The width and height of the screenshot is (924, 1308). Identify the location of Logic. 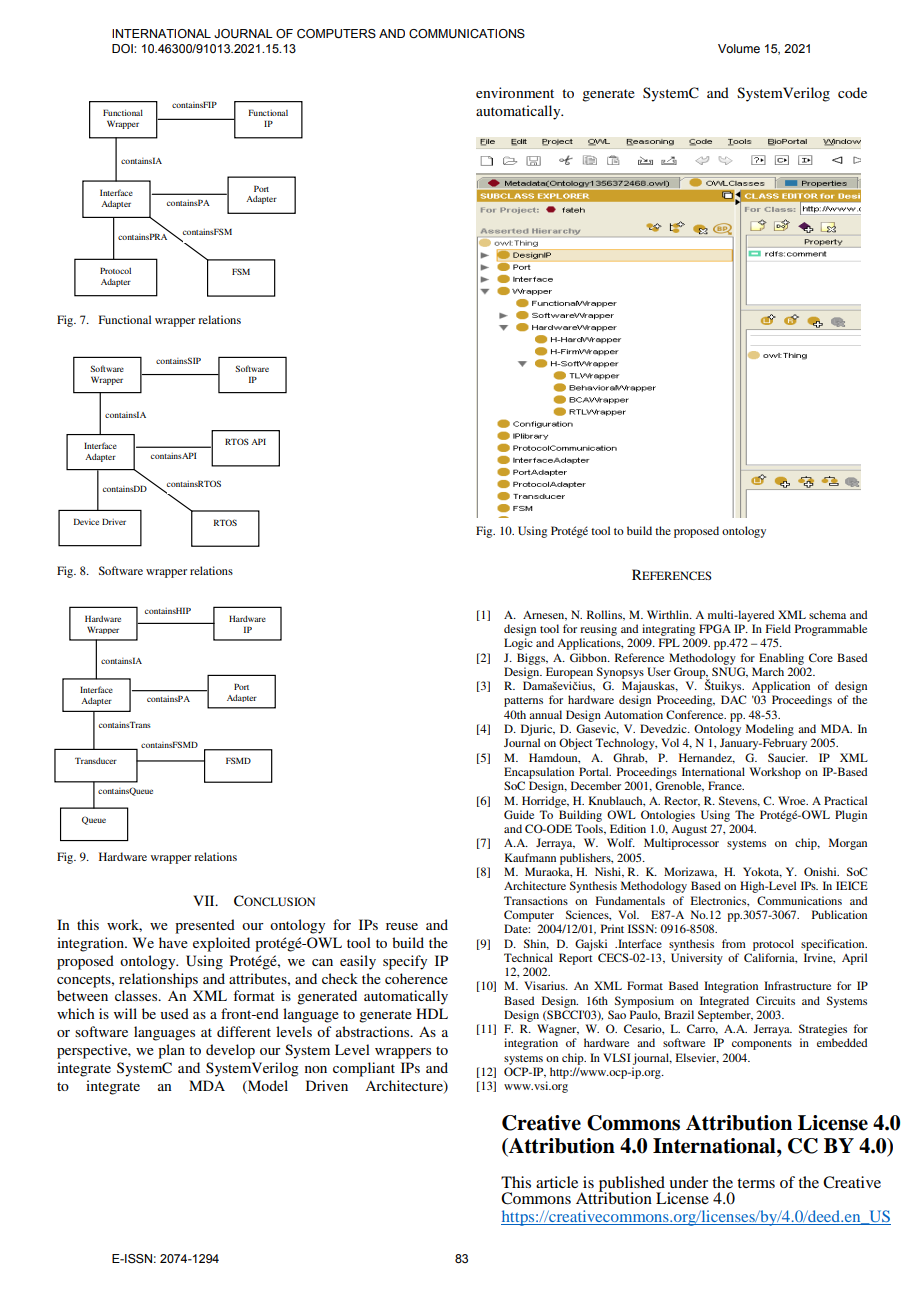
(518, 644).
